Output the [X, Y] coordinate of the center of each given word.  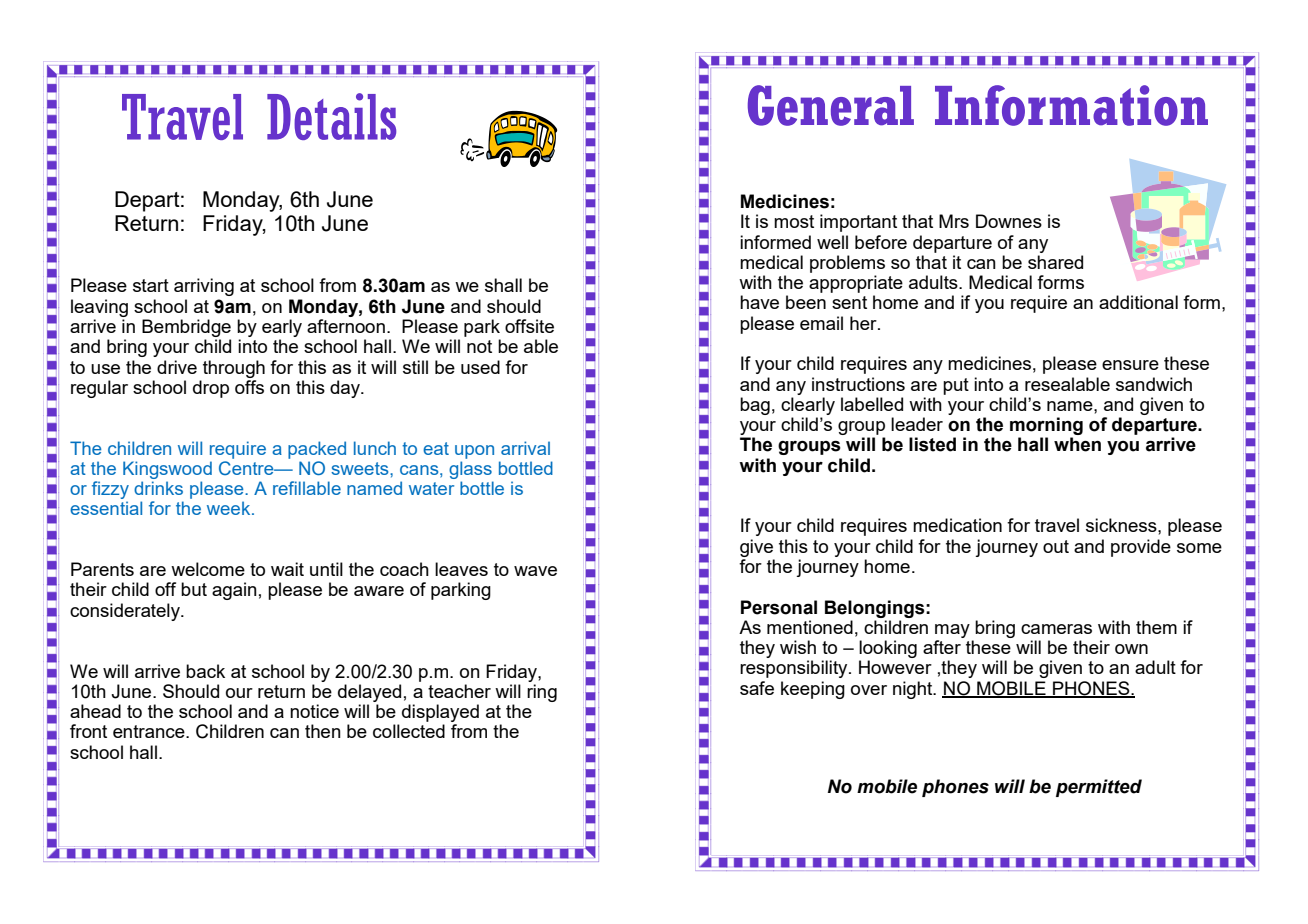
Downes [1009, 221]
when [1077, 444]
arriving [204, 287]
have [759, 302]
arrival [525, 448]
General [831, 105]
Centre [247, 468]
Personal [779, 607]
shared [1055, 262]
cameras [1056, 629]
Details [331, 116]
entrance [150, 731]
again [234, 591]
